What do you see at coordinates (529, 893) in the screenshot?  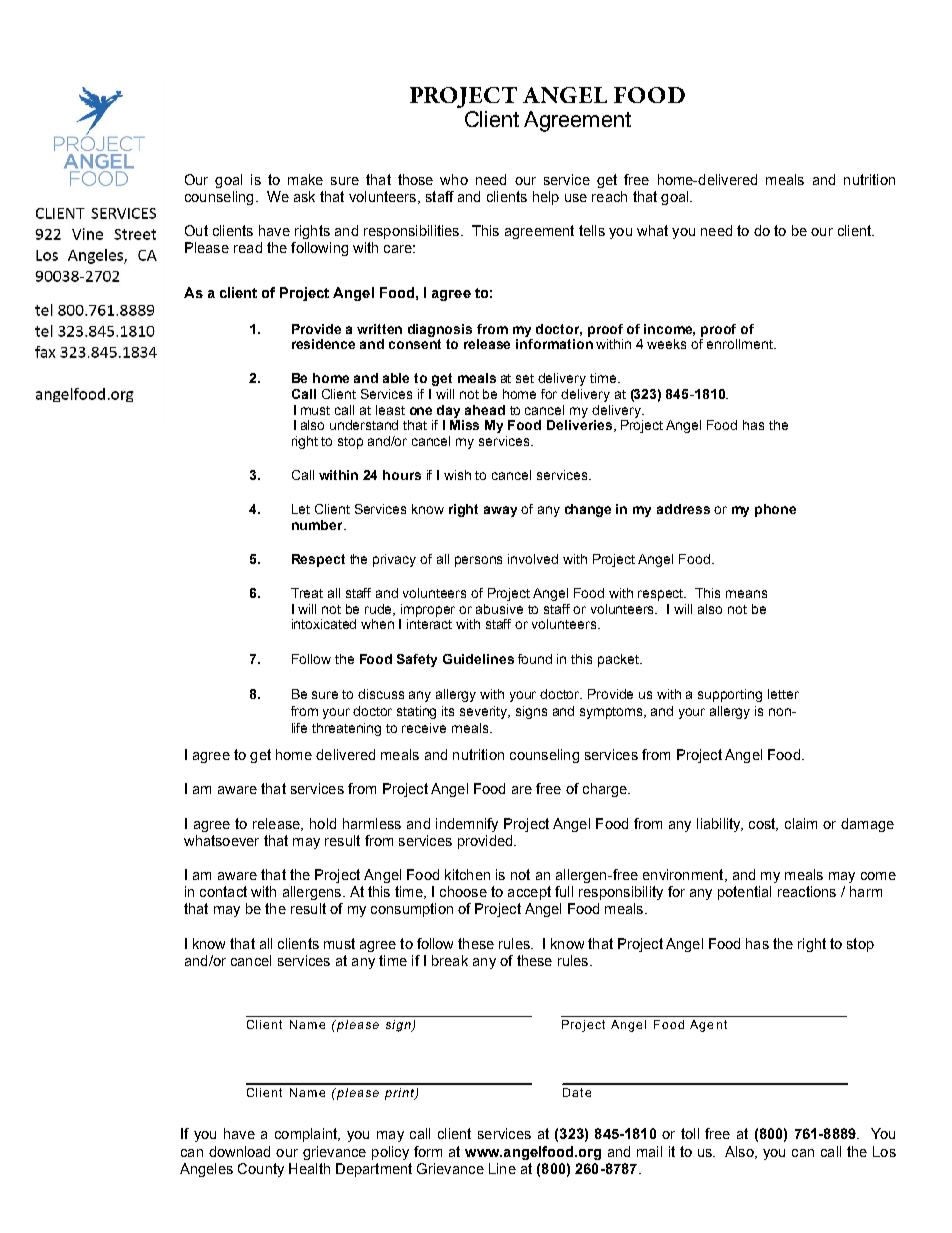 I see `accept` at bounding box center [529, 893].
